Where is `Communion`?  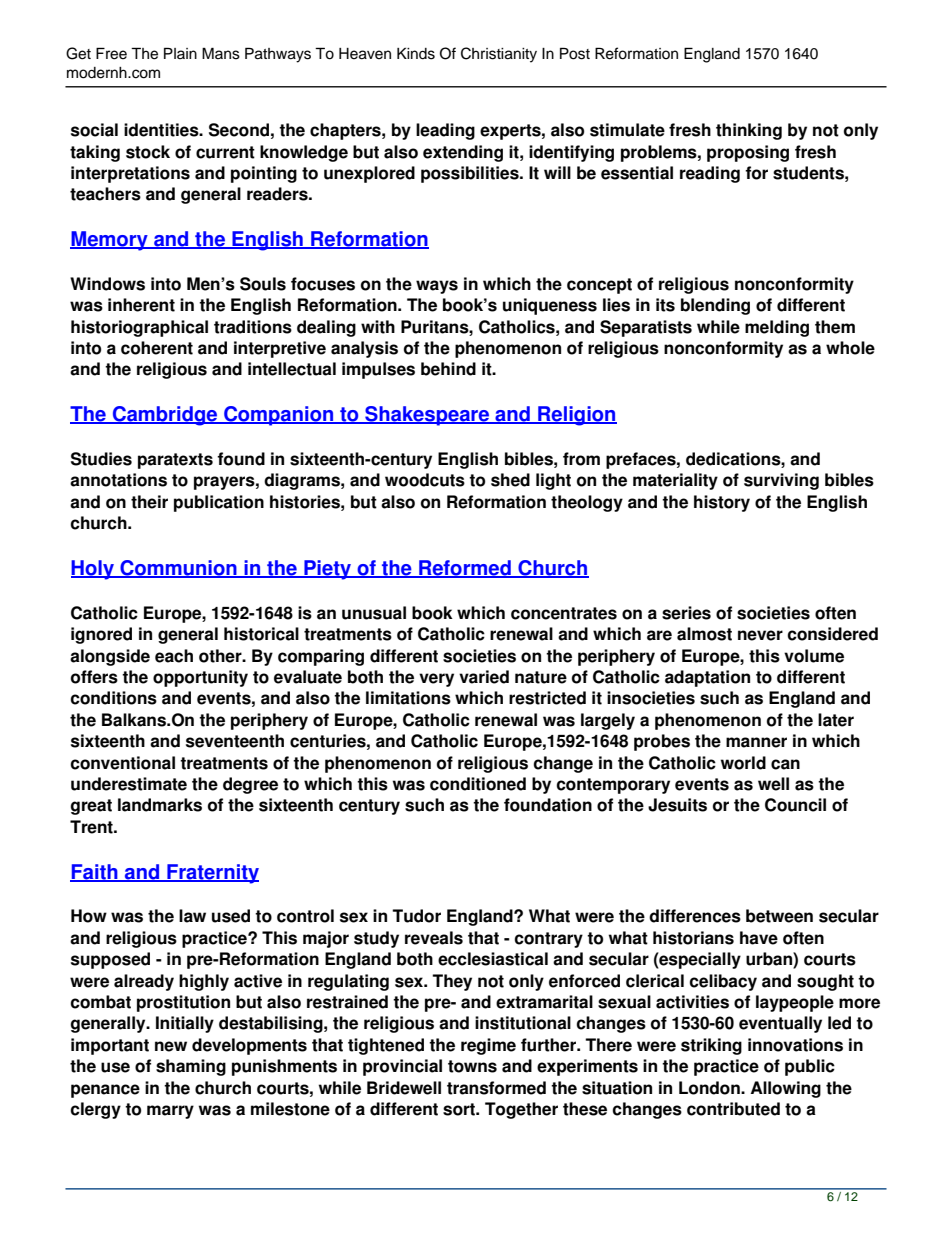 Communion is located at coordinates (178, 569).
